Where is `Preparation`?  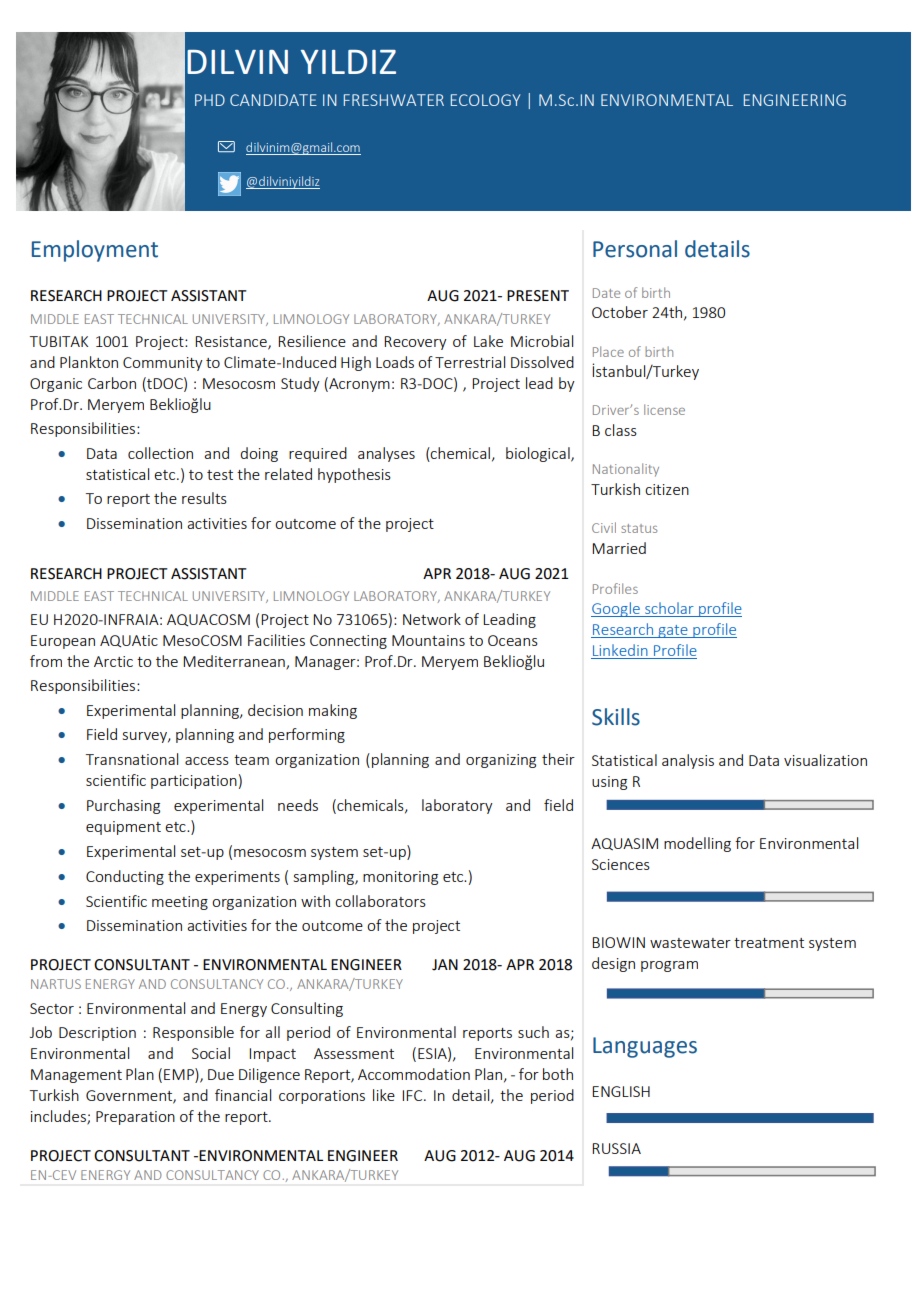
Preparation is located at coordinates (135, 1118).
